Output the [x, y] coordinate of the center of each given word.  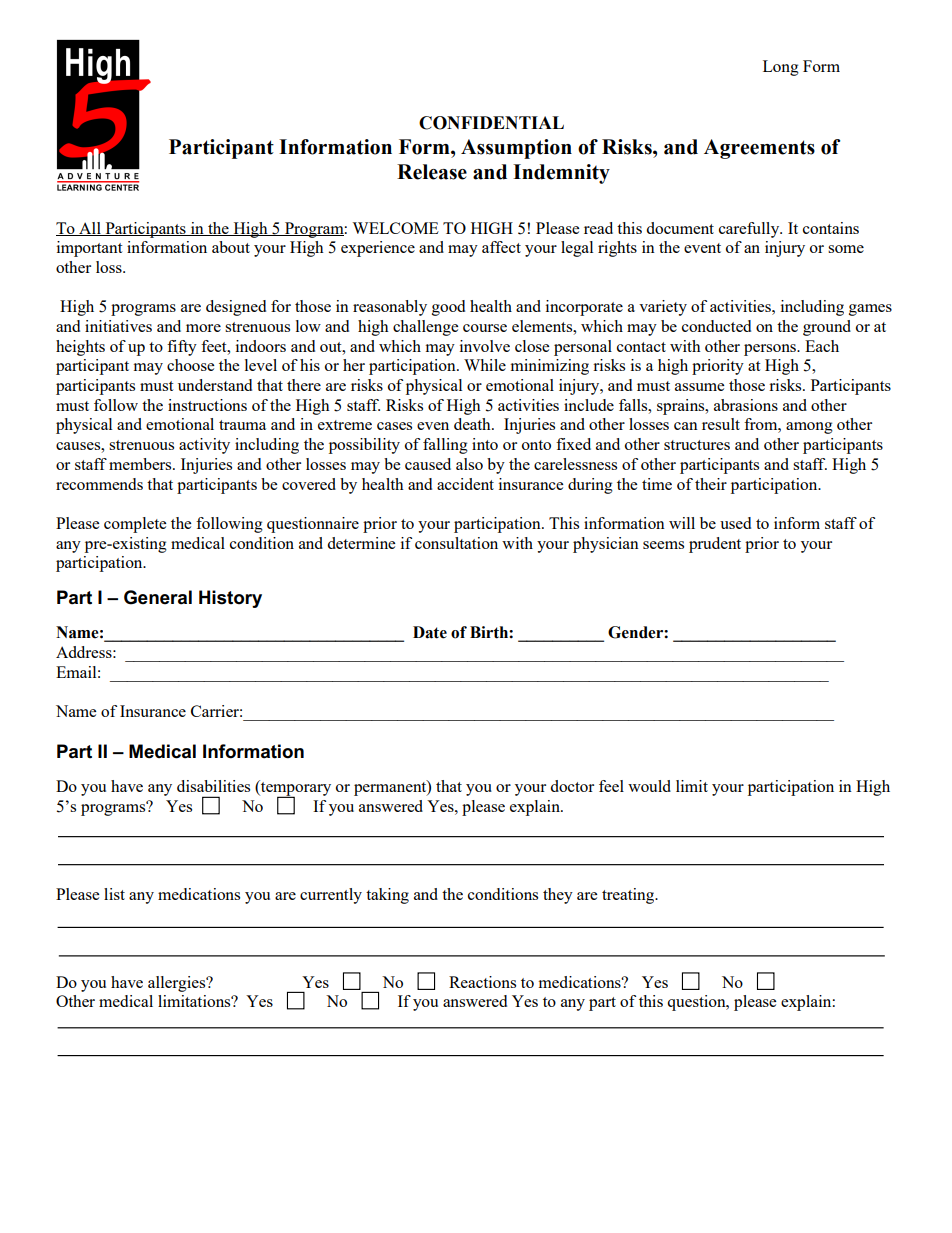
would [649, 786]
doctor [572, 786]
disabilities [213, 786]
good [448, 308]
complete [135, 525]
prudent [715, 545]
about [231, 247]
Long [781, 68]
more [203, 328]
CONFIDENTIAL [491, 123]
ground [827, 328]
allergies [178, 984]
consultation [456, 543]
